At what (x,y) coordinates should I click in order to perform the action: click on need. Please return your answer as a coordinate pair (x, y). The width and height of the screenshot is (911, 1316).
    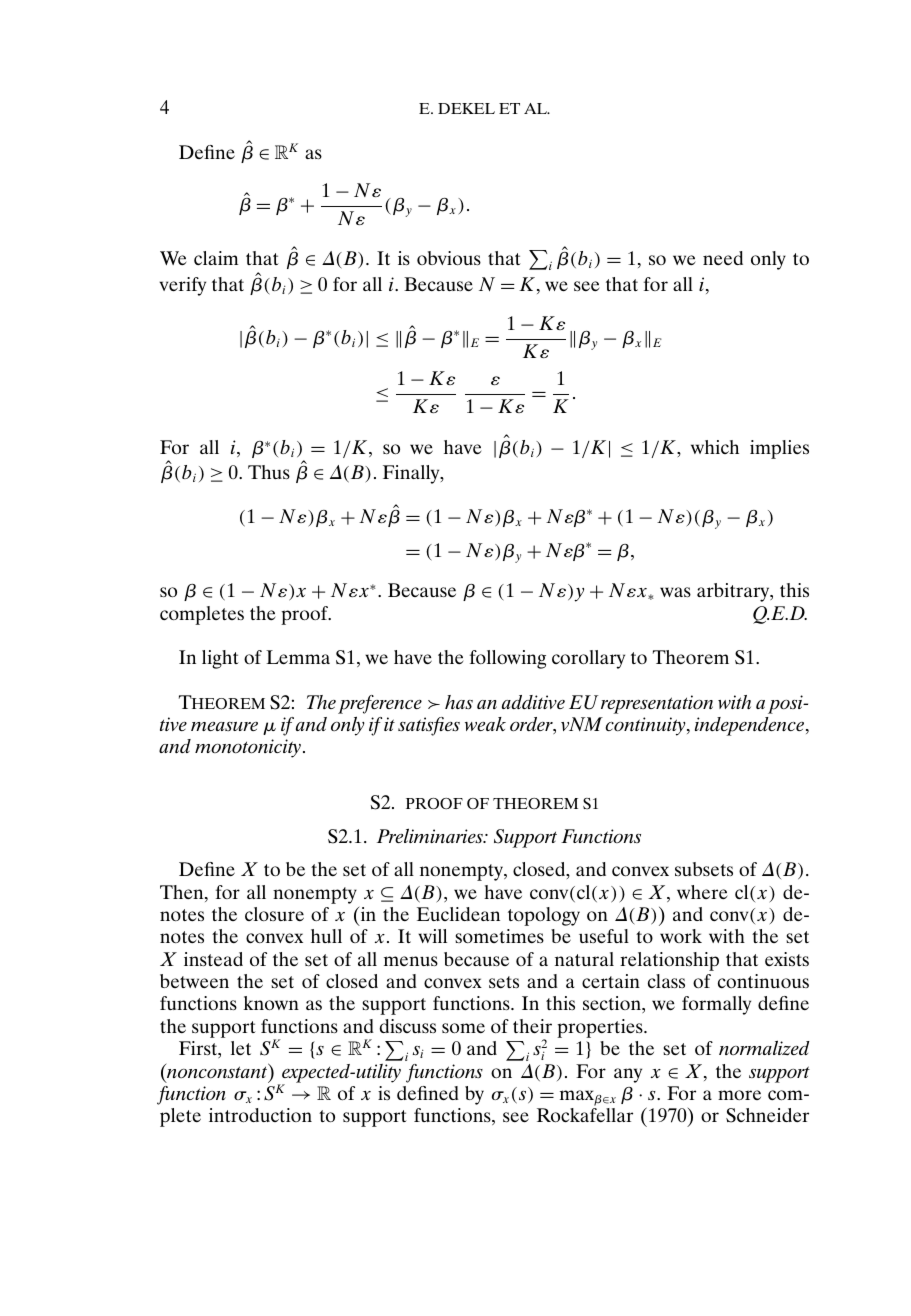
    Looking at the image, I should click on (723, 258).
